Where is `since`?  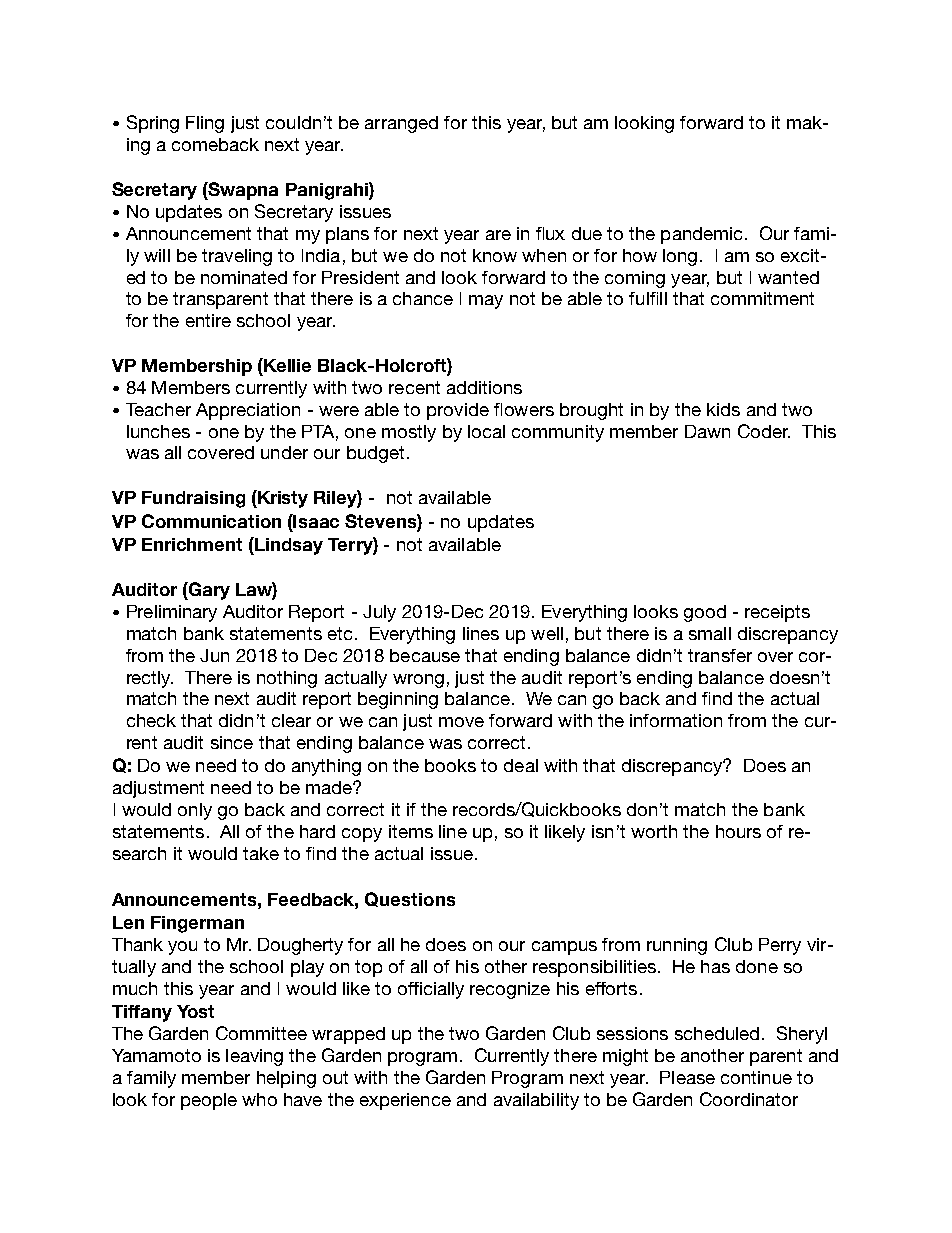 since is located at coordinates (232, 742).
